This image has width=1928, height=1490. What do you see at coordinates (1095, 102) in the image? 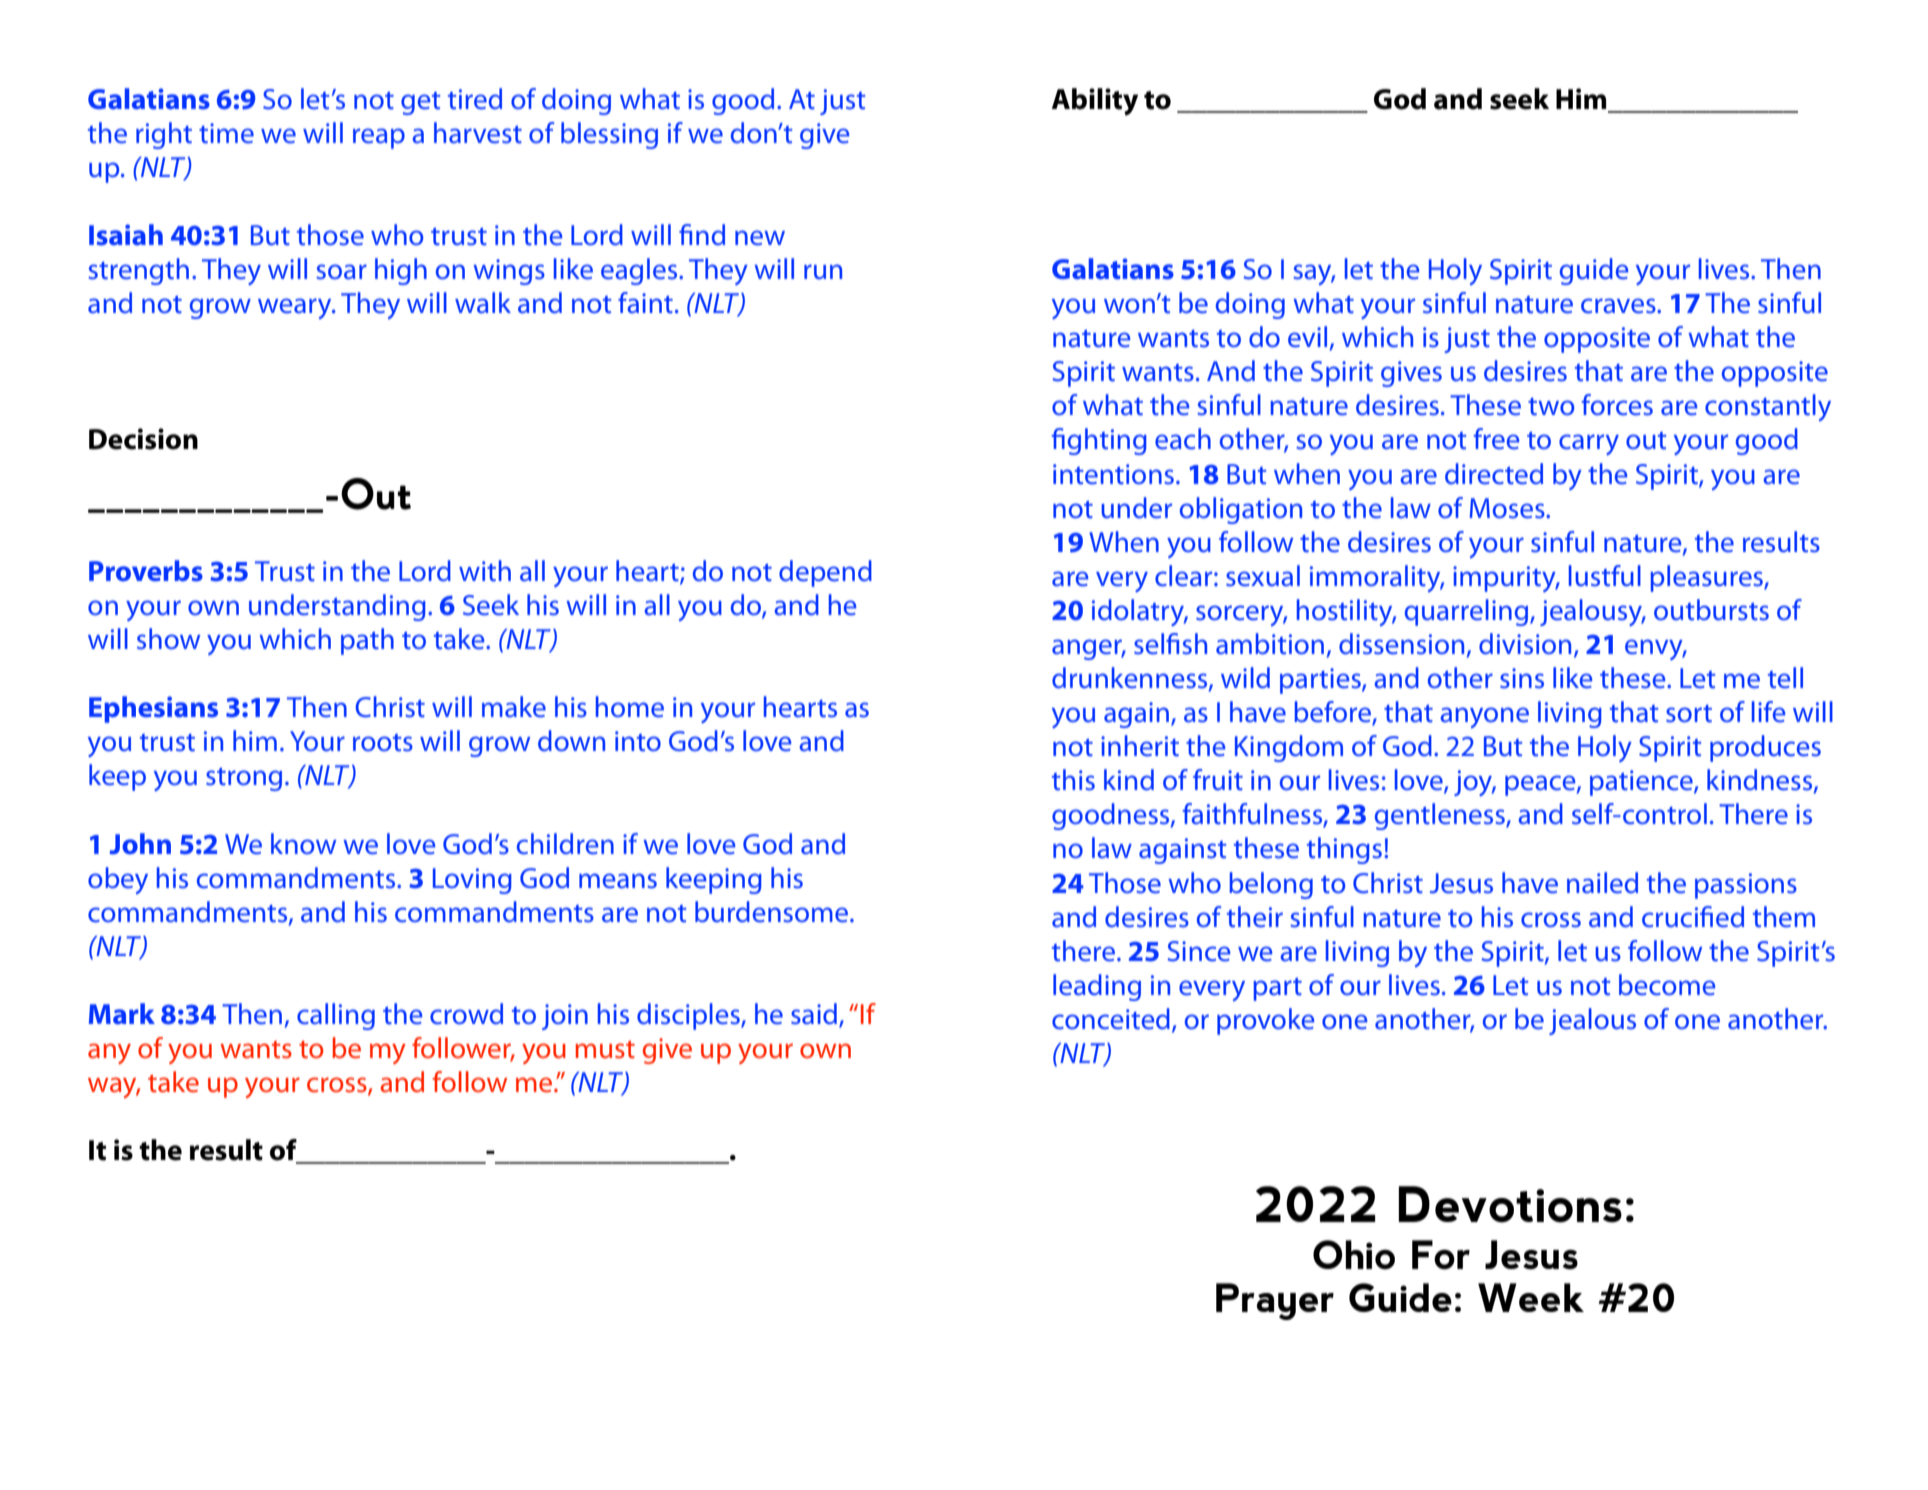
I see `Ability` at bounding box center [1095, 102].
